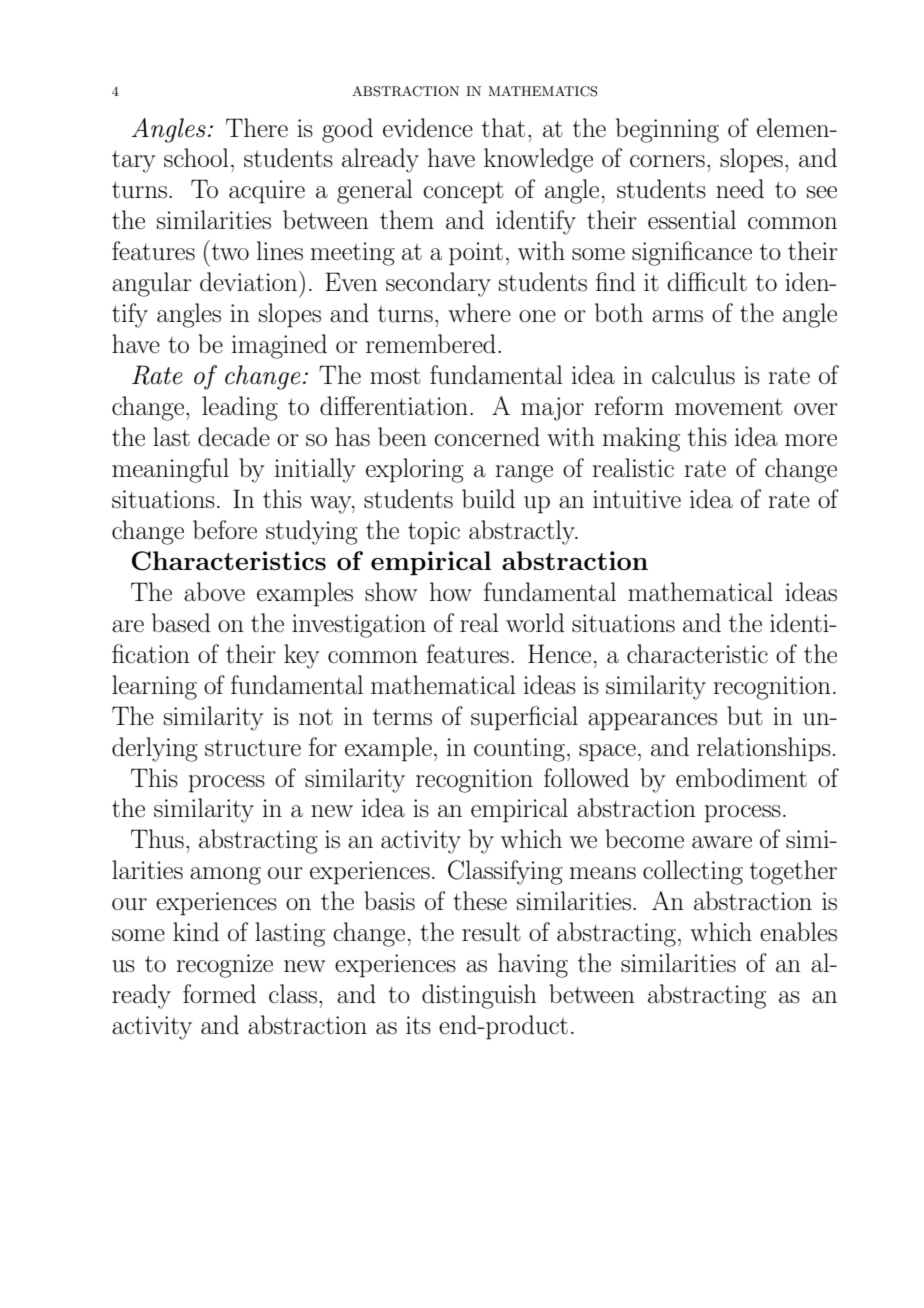 The image size is (924, 1308). I want to click on distinguish, so click(479, 996).
